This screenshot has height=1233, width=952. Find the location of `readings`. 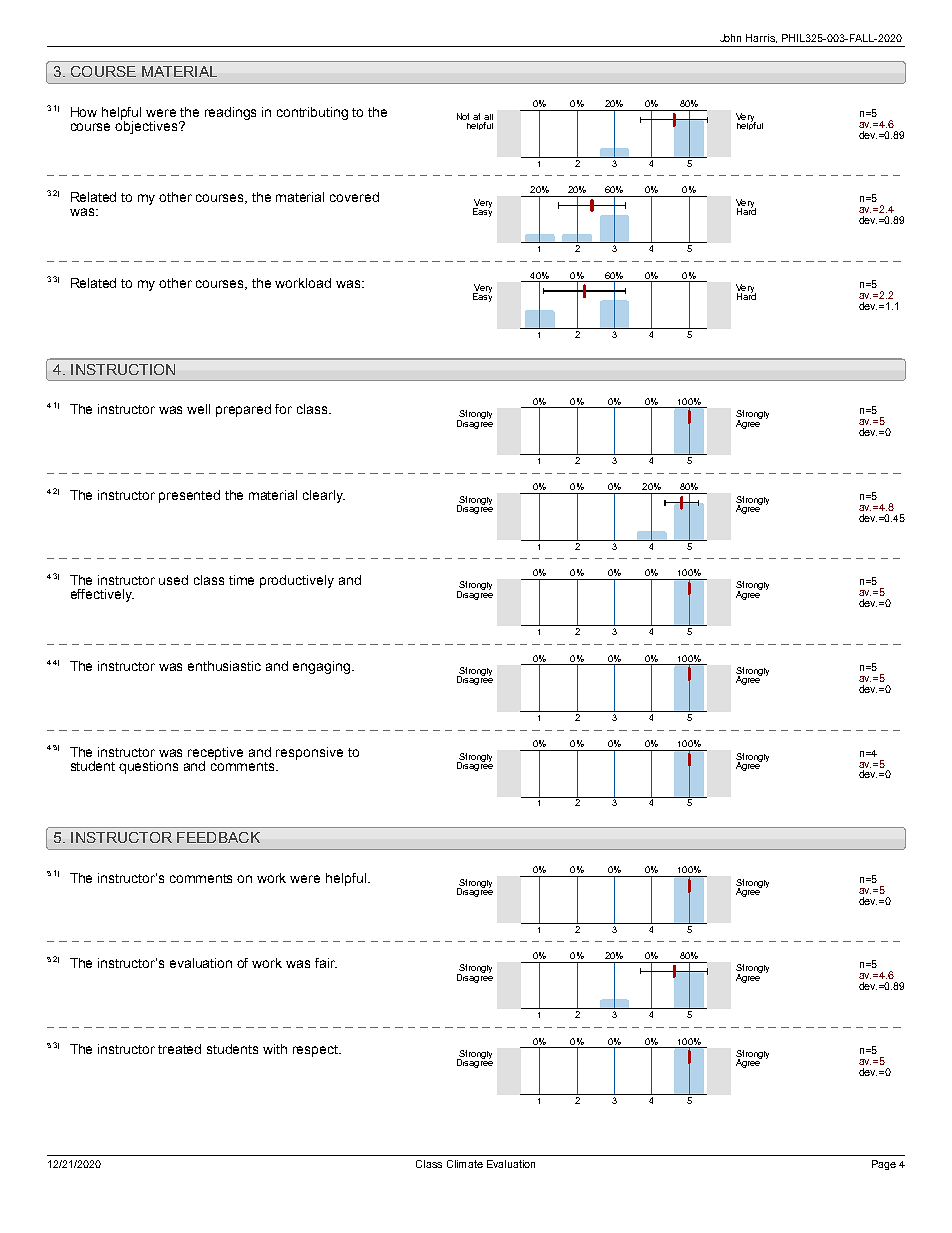

readings is located at coordinates (230, 113).
